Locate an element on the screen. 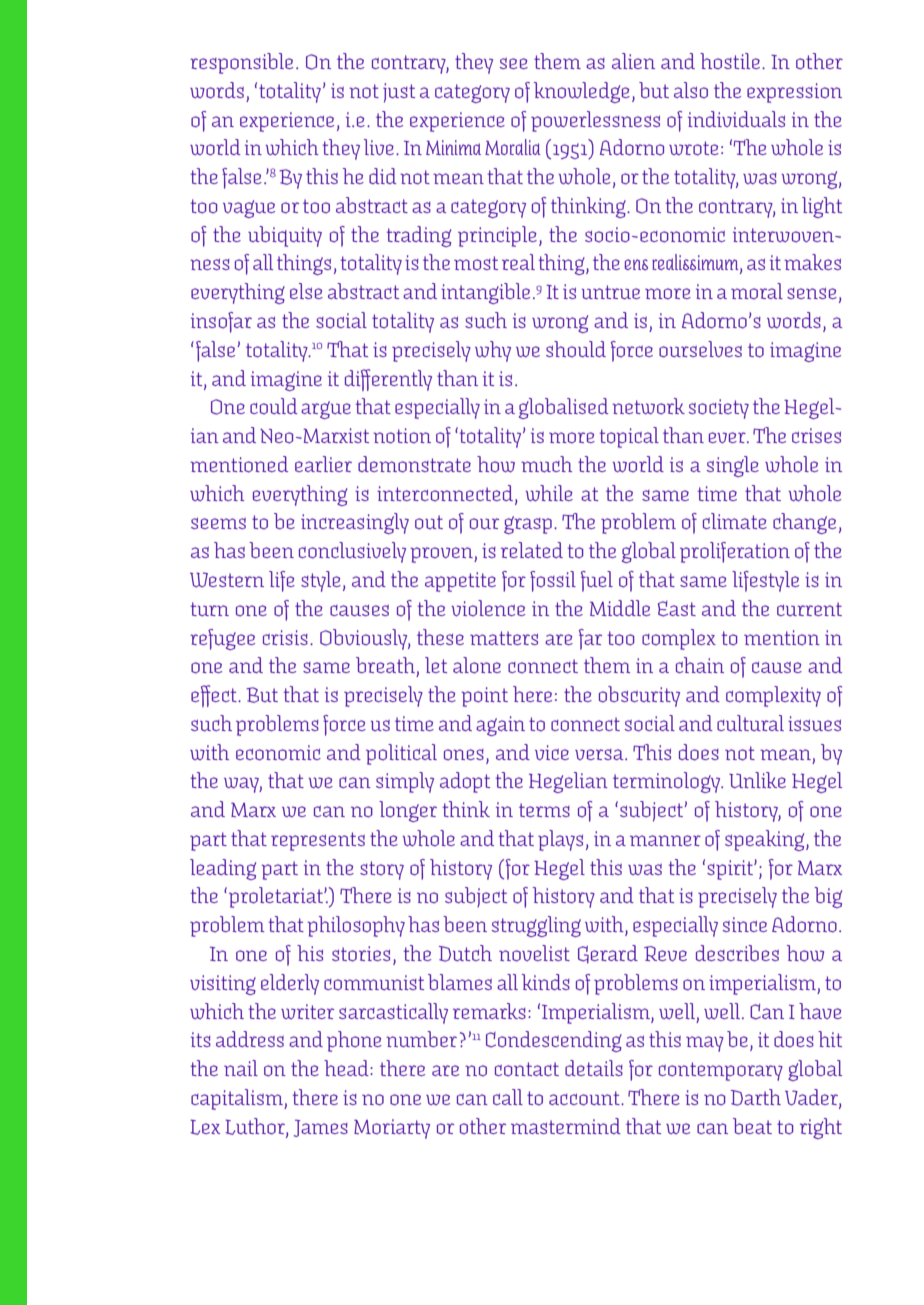 The image size is (924, 1305). much is located at coordinates (546, 464).
